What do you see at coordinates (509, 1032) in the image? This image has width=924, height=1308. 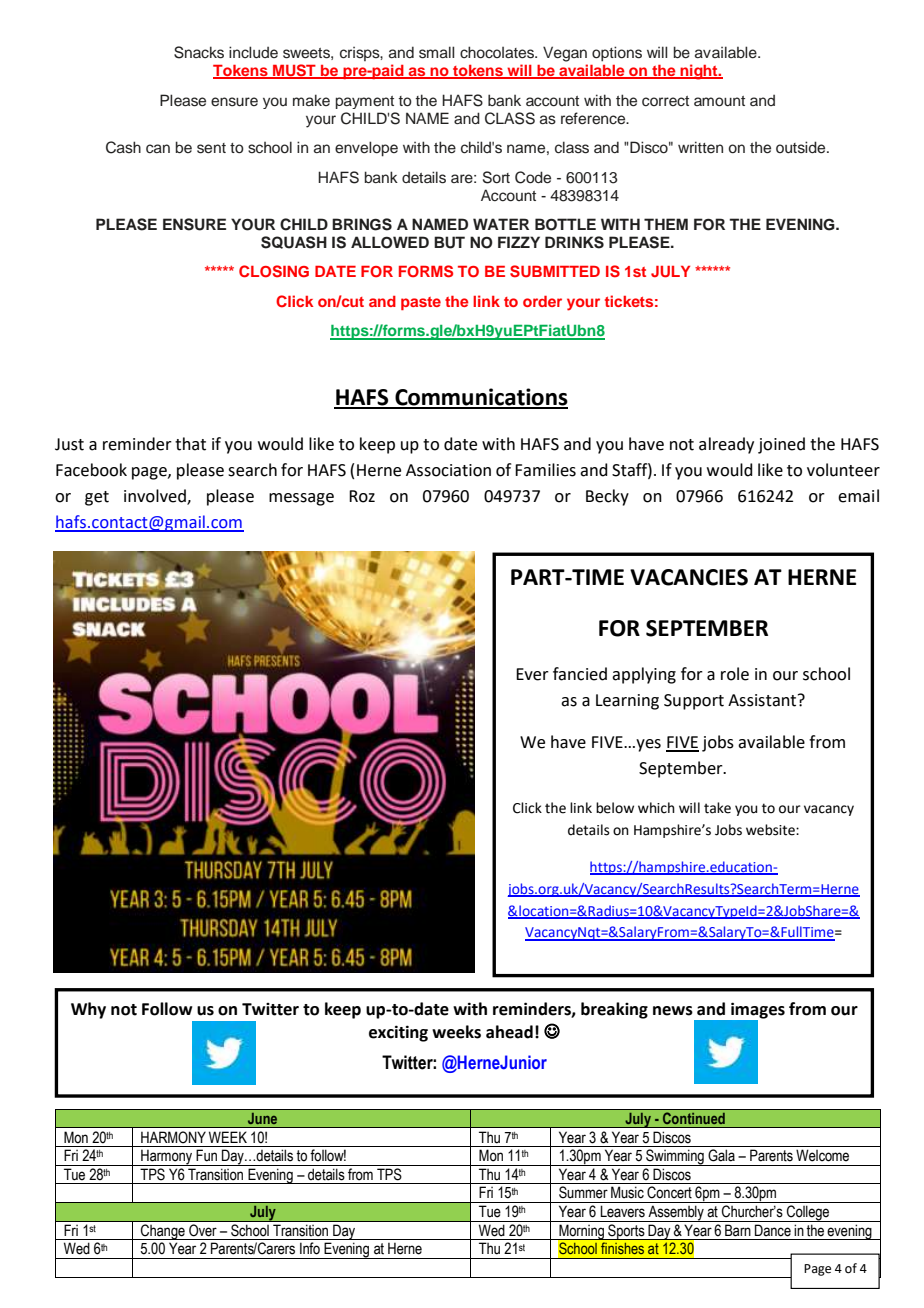 I see `ahead` at bounding box center [509, 1032].
